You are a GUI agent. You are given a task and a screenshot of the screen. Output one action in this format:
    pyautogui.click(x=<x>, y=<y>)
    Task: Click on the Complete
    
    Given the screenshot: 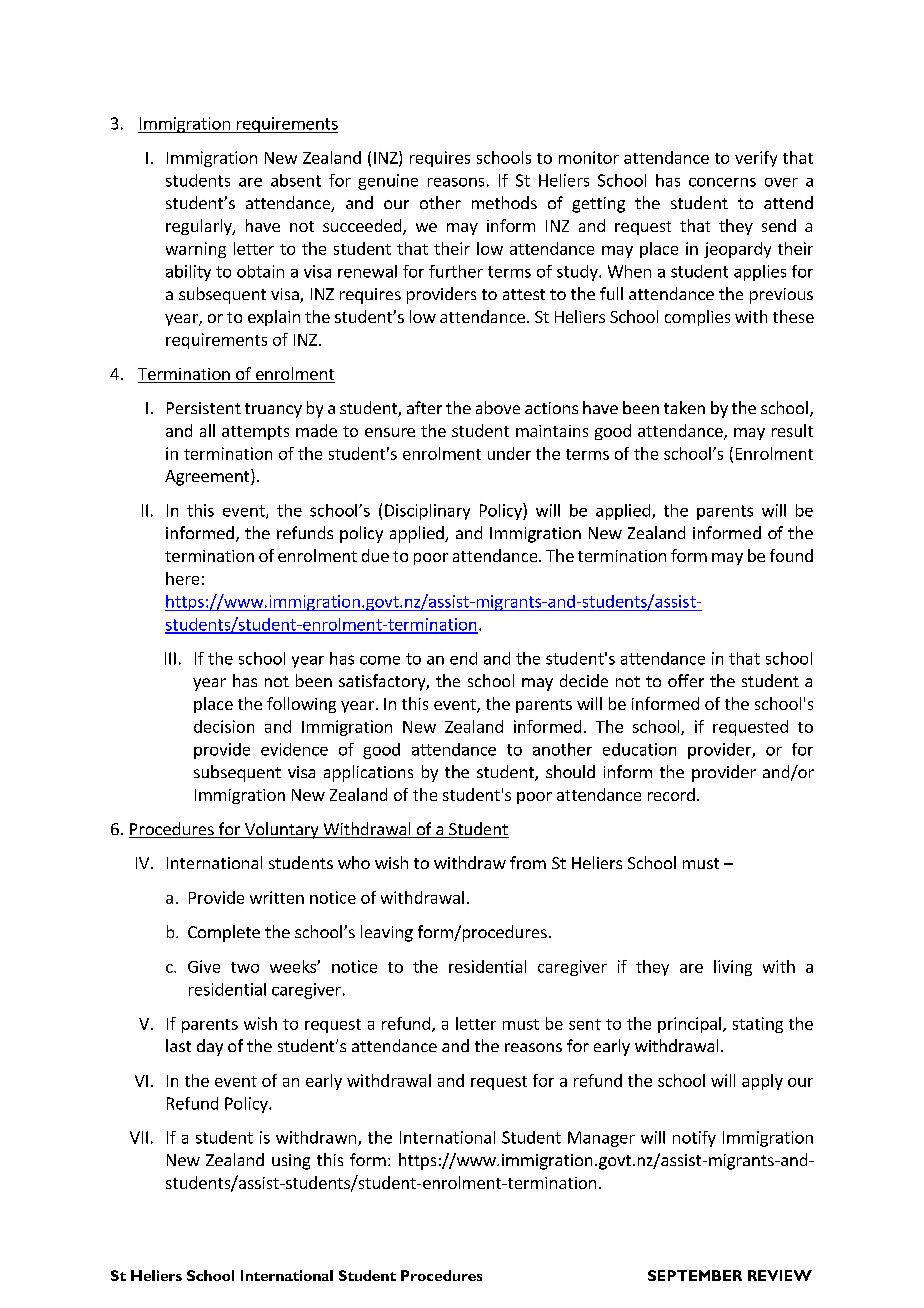 What is the action you would take?
    pyautogui.click(x=224, y=933)
